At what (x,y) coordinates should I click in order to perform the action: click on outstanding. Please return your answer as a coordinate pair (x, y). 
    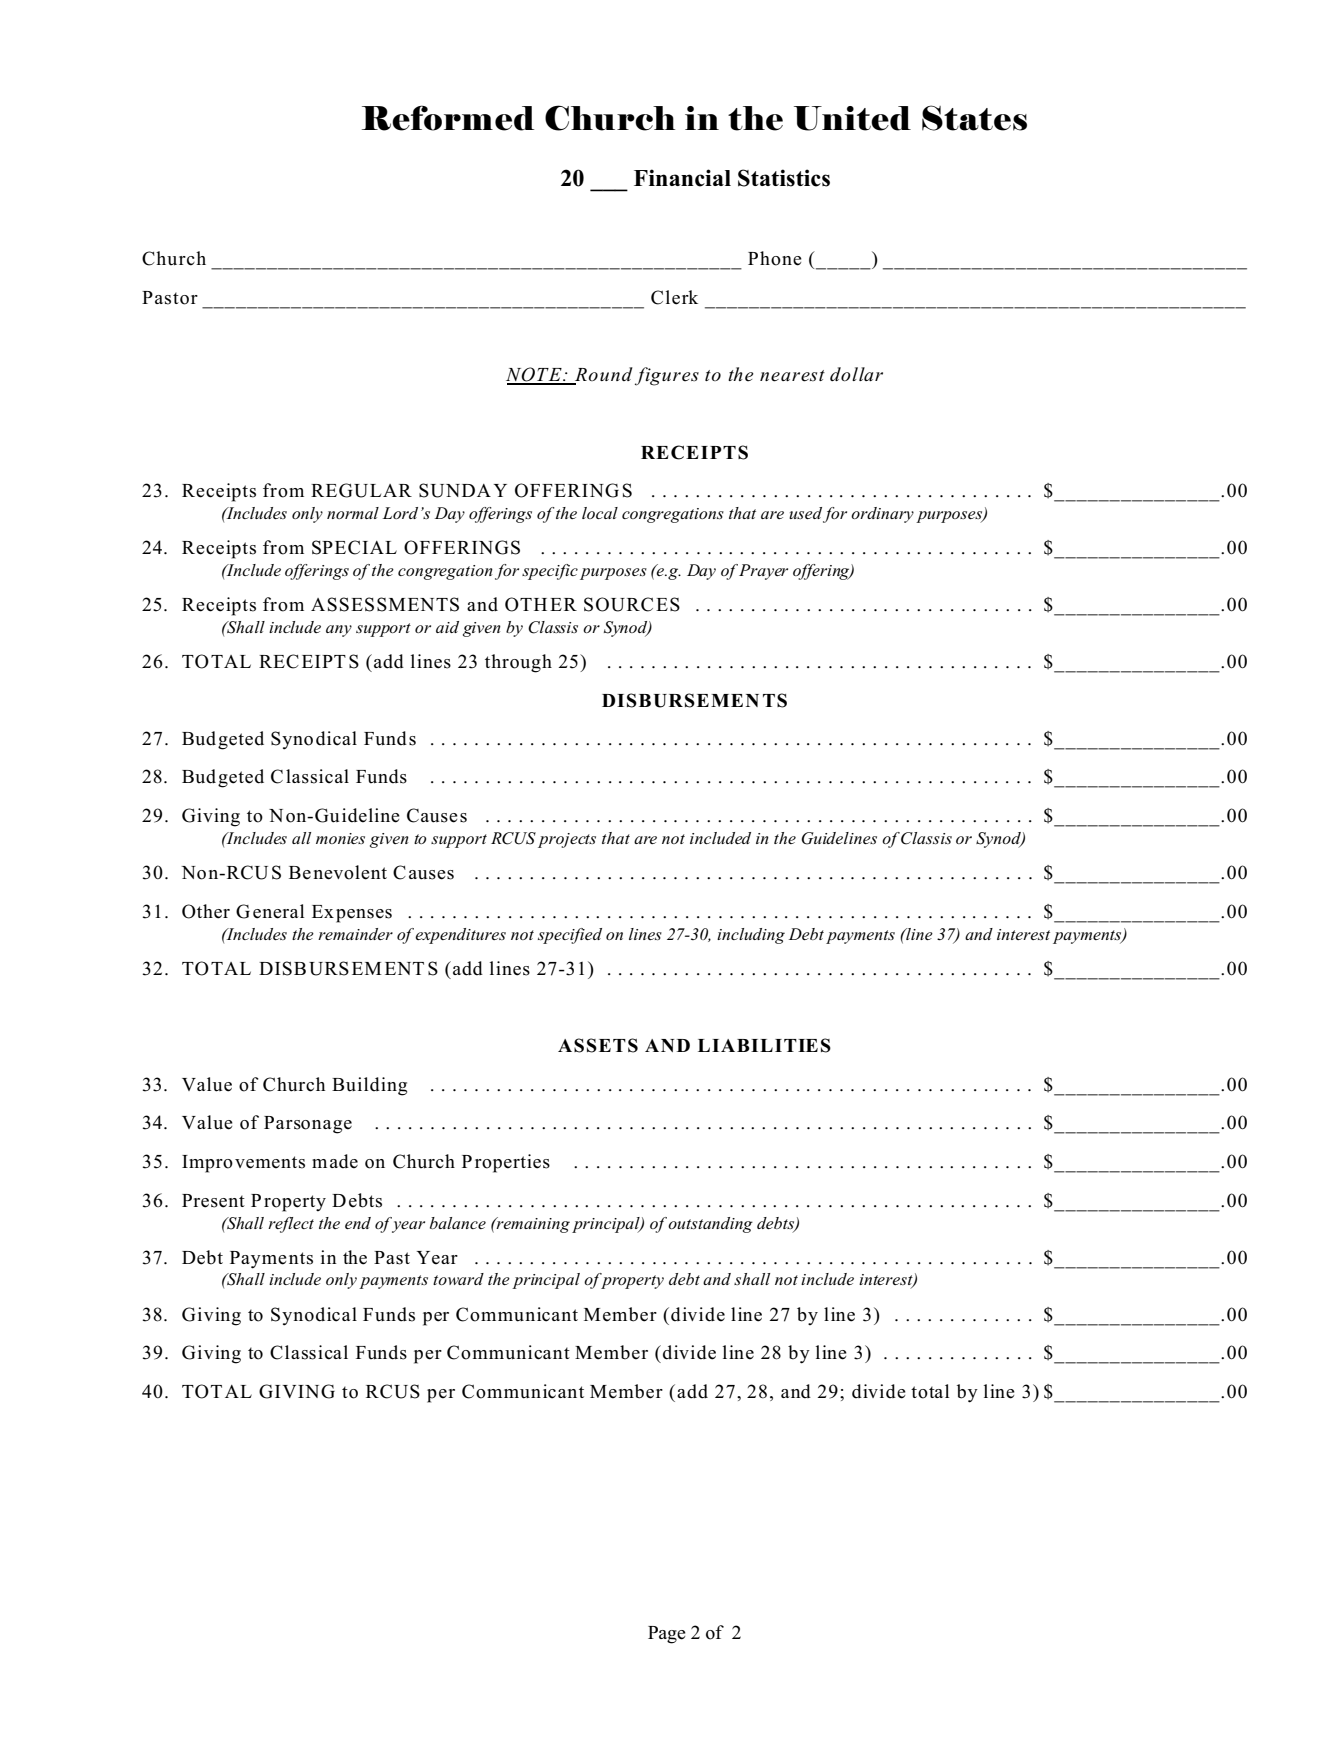
    Looking at the image, I should click on (710, 1225).
